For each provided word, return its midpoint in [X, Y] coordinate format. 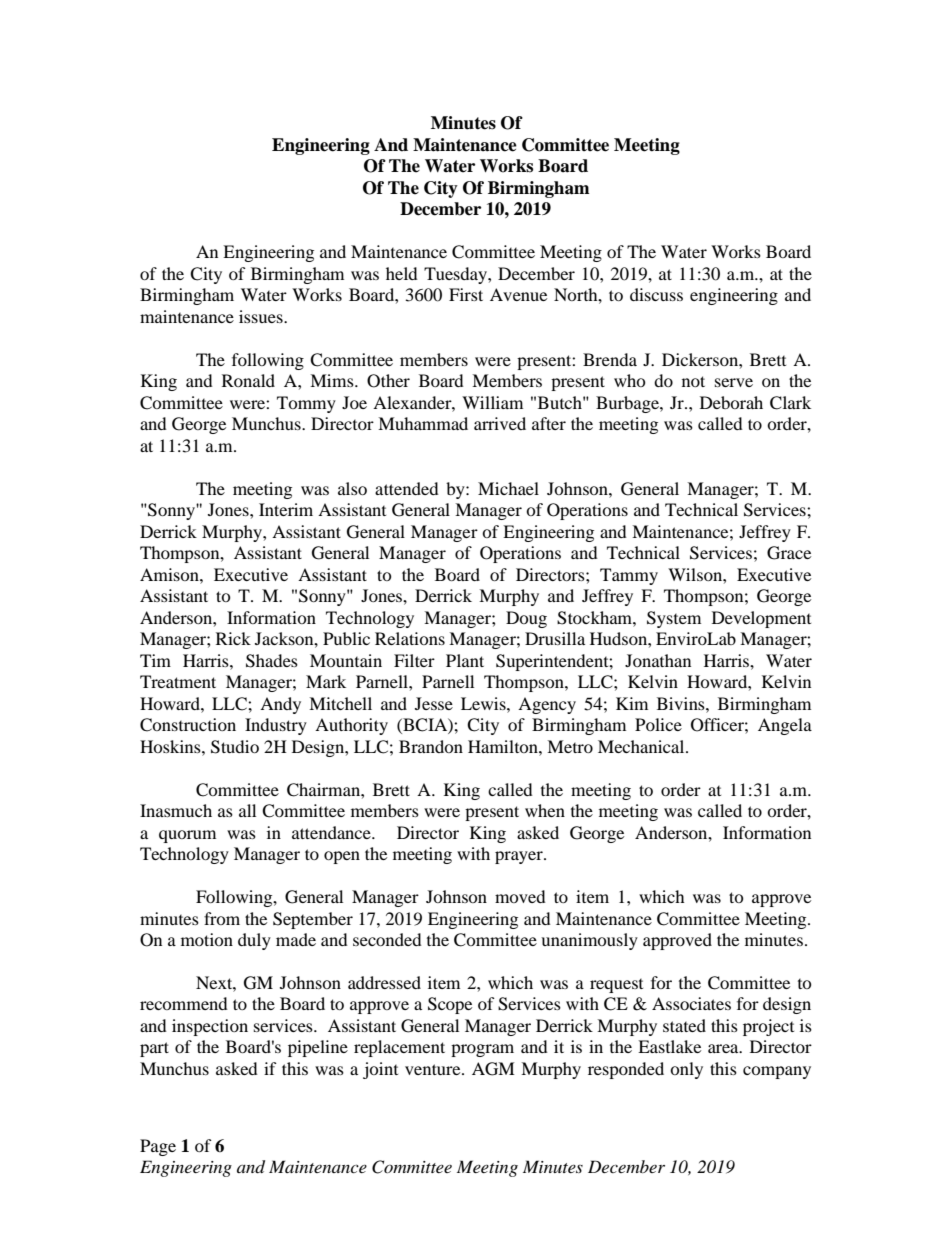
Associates [691, 1003]
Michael [508, 488]
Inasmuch [176, 810]
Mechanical [642, 746]
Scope [450, 1005]
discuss [656, 294]
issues [262, 316]
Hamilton [504, 746]
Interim [286, 509]
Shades [272, 661]
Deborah [731, 402]
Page [158, 1147]
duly [254, 941]
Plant [465, 660]
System [674, 619]
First [466, 294]
